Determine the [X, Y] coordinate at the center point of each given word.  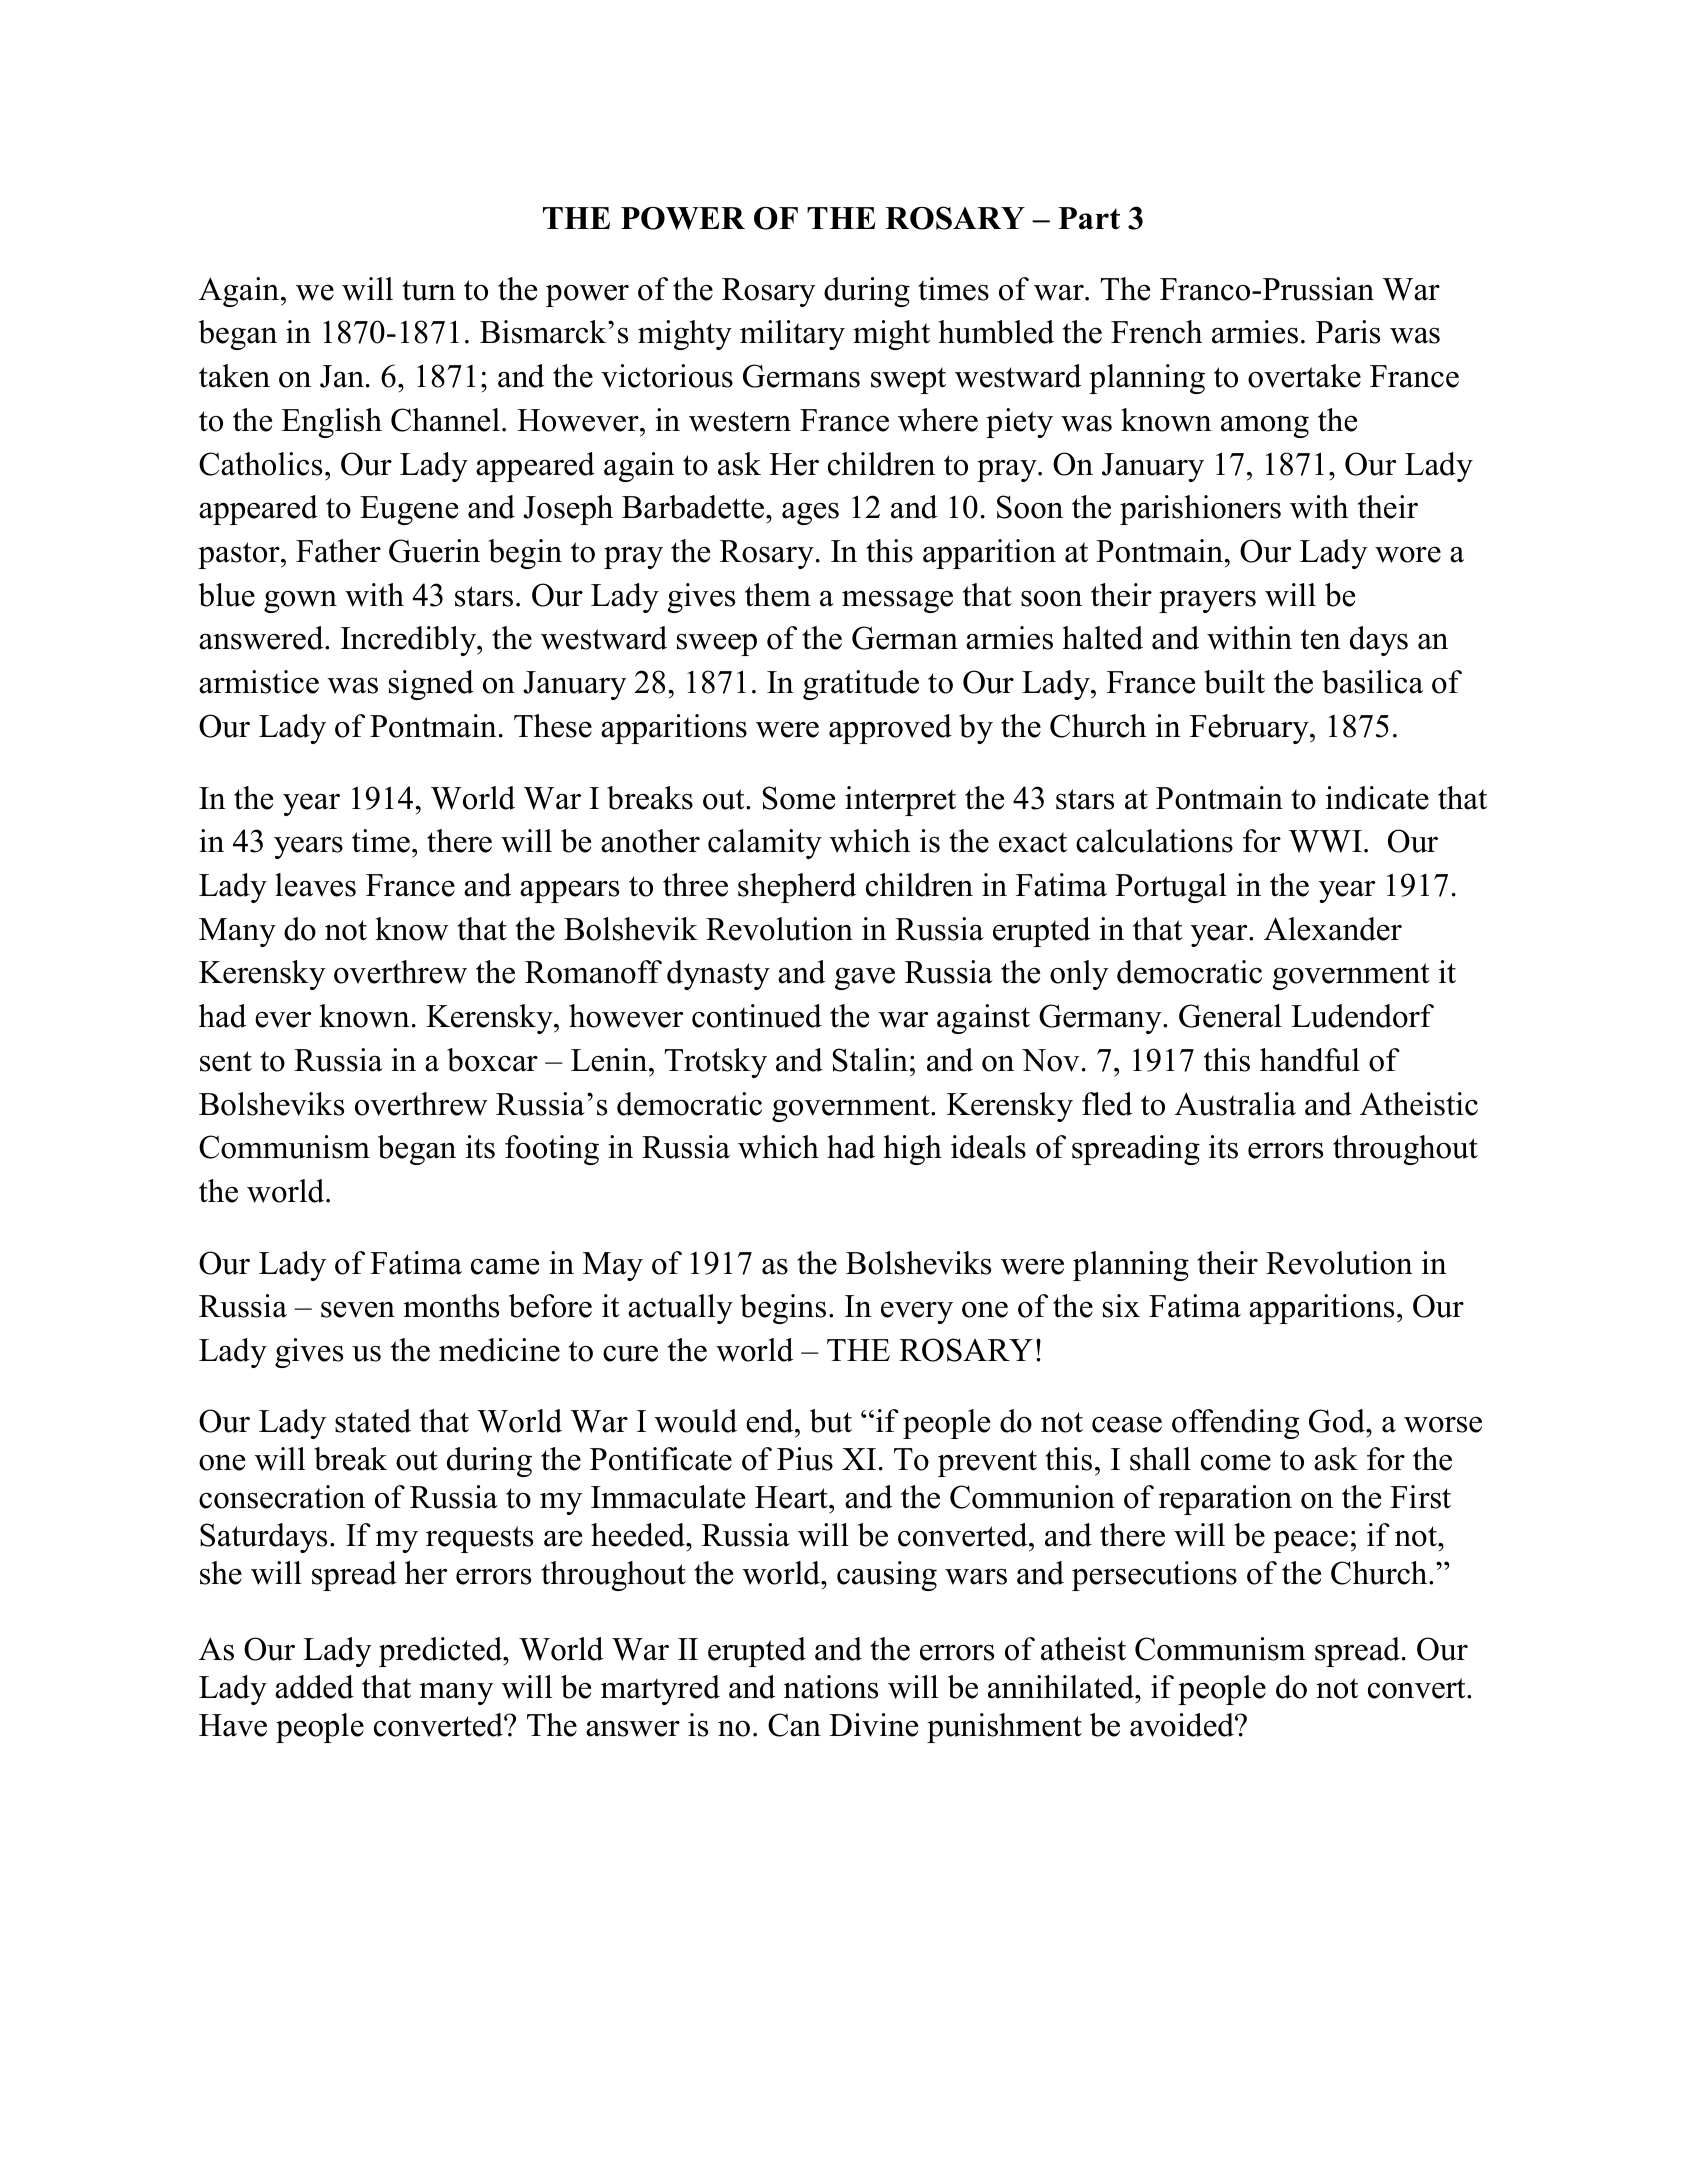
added [314, 1687]
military [792, 335]
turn [429, 290]
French [1156, 332]
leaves [315, 885]
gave [865, 978]
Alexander [1333, 929]
